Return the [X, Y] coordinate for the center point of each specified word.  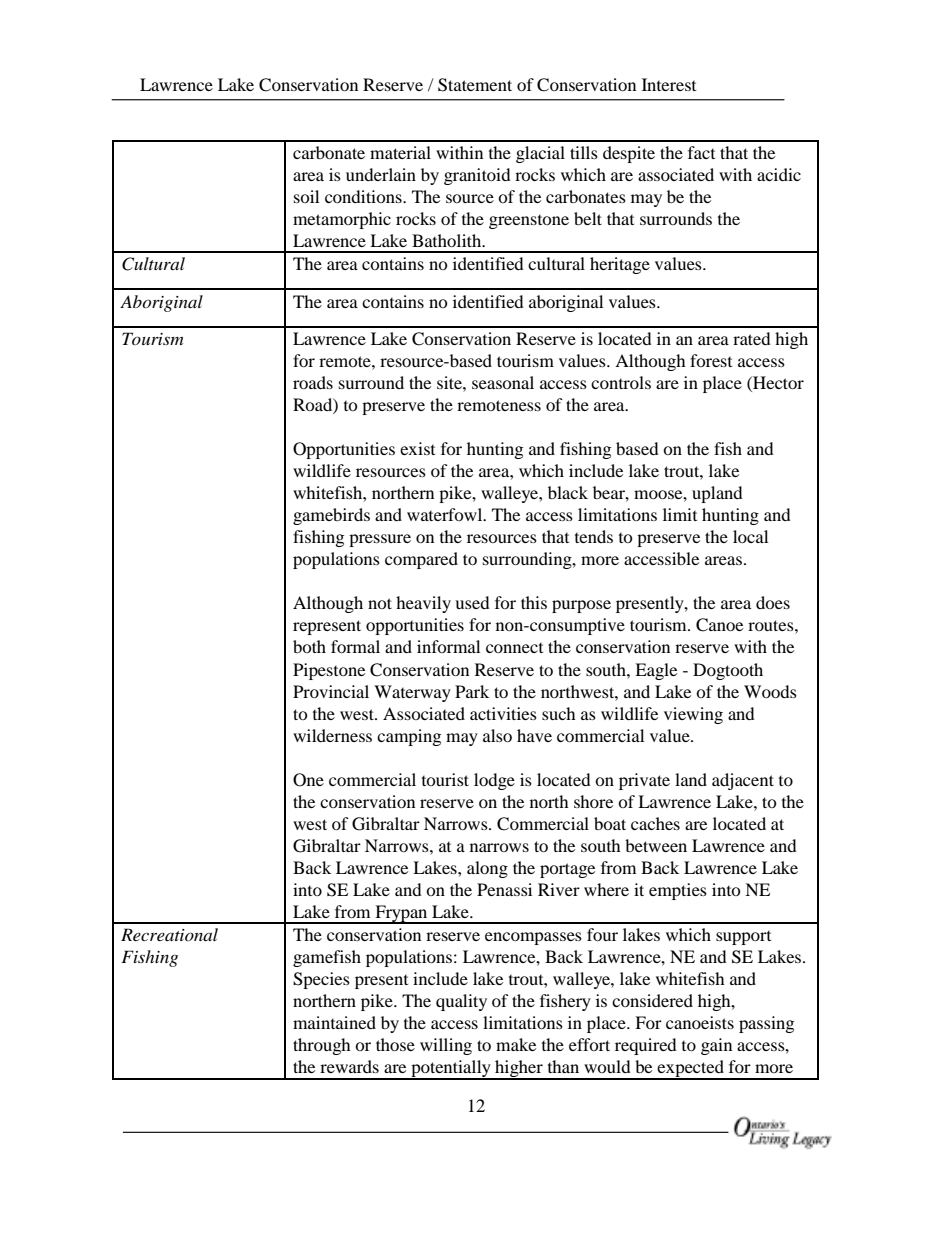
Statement [475, 85]
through [322, 1046]
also [497, 735]
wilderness [332, 735]
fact [701, 152]
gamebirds [331, 516]
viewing [693, 715]
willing [446, 1046]
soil [306, 196]
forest [711, 360]
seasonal [503, 382]
